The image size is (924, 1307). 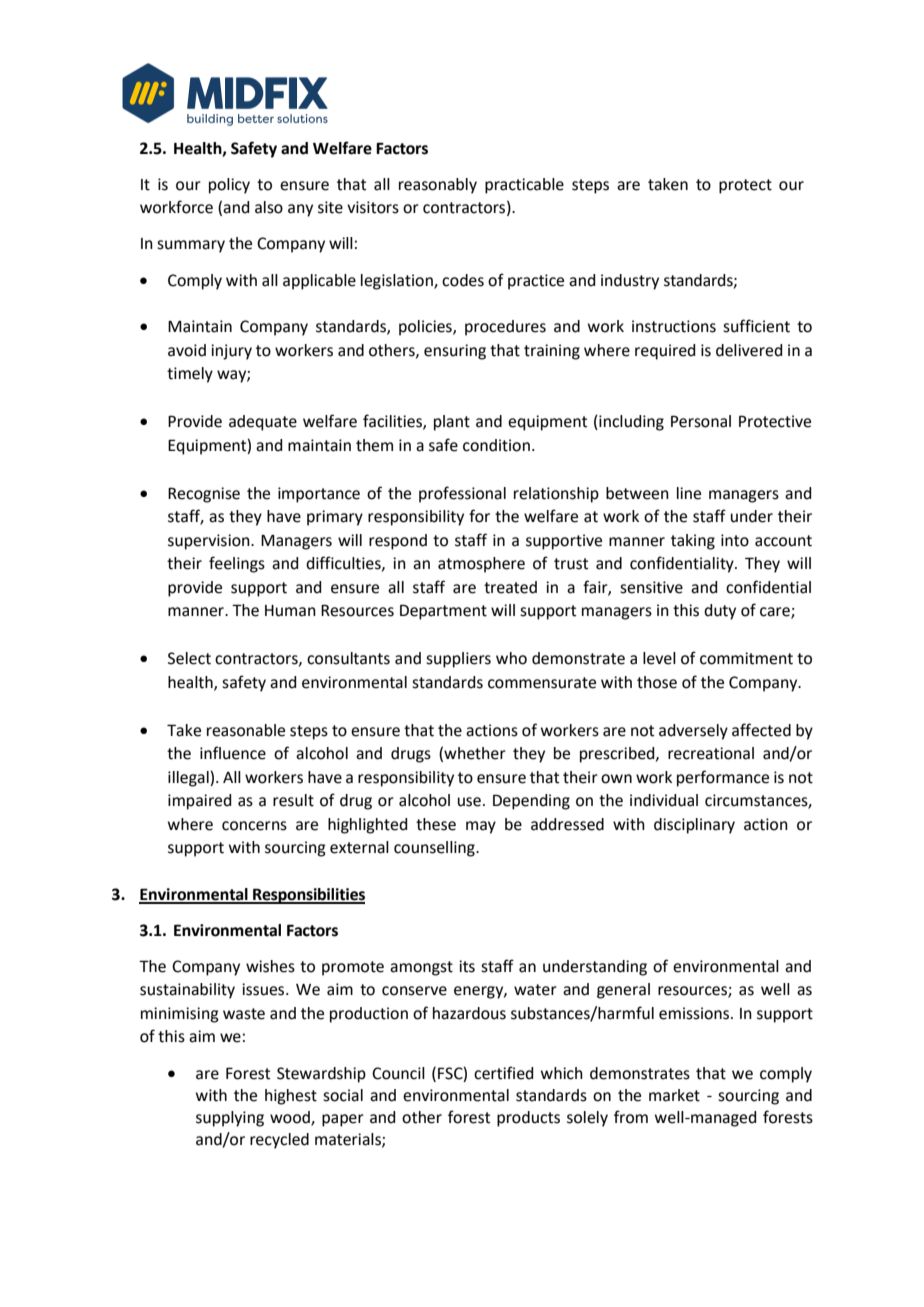 I want to click on Personal, so click(x=701, y=421).
